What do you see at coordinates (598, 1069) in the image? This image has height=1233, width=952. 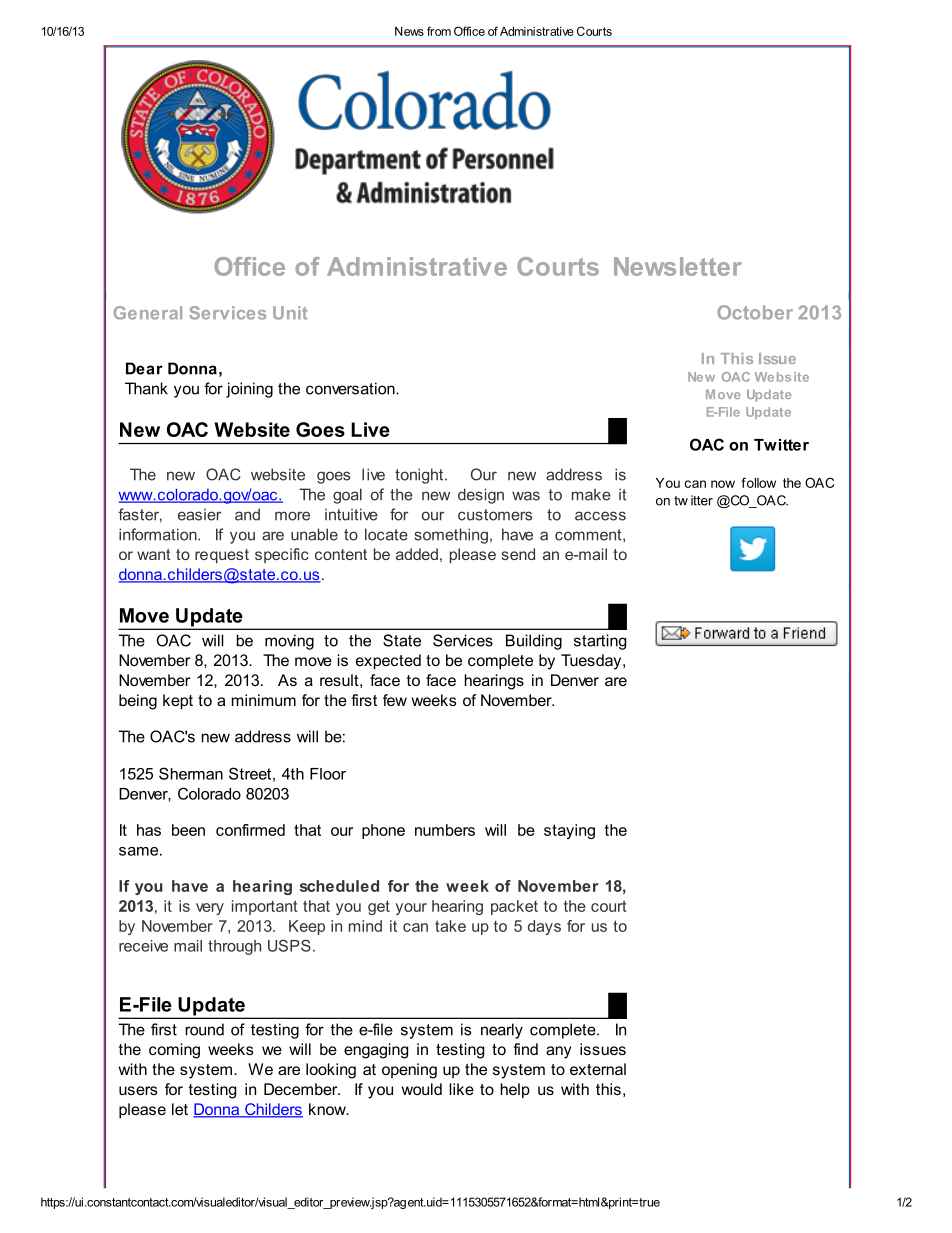 I see `external` at bounding box center [598, 1069].
